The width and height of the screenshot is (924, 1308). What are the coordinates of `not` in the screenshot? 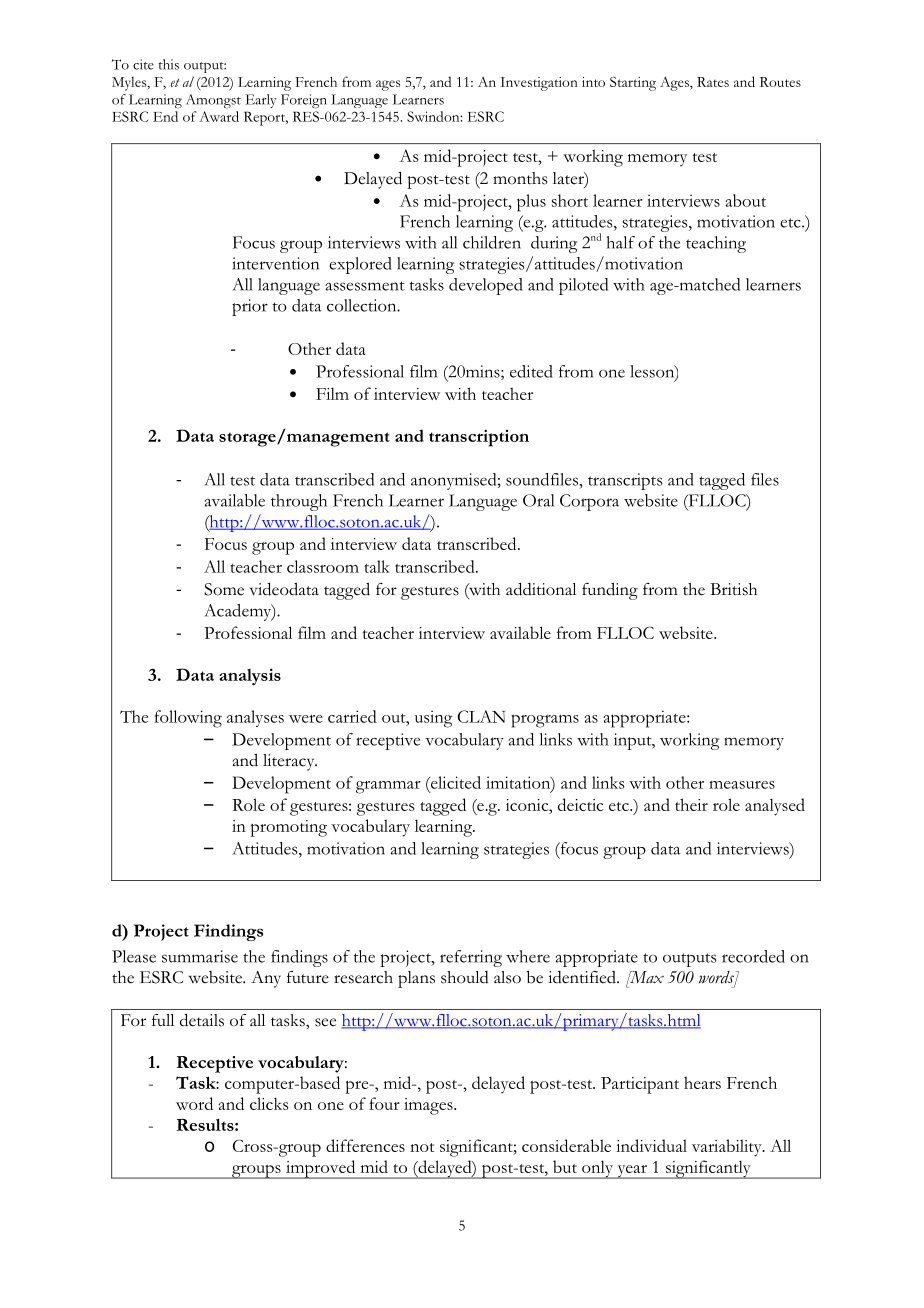 It's located at (422, 1147).
